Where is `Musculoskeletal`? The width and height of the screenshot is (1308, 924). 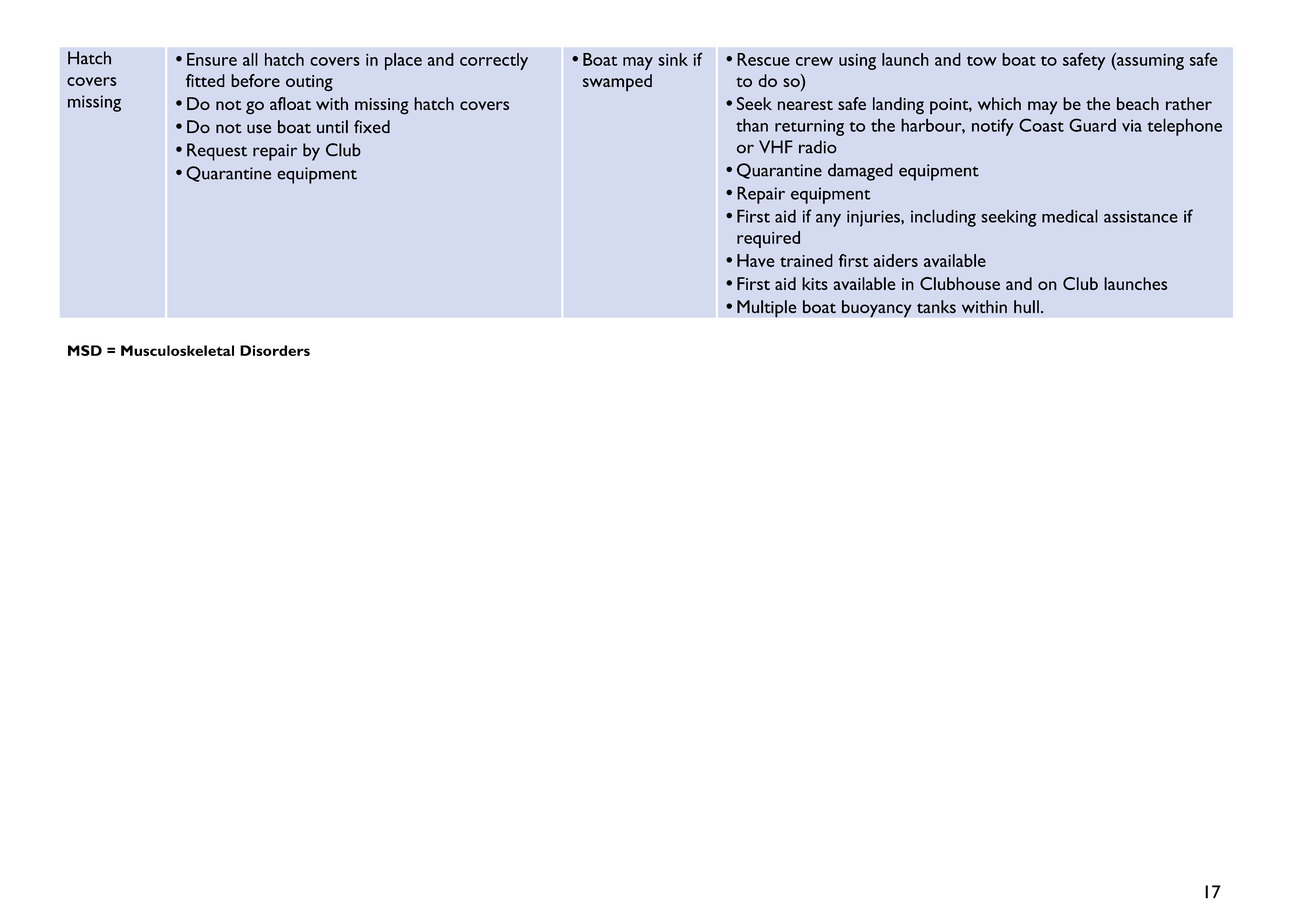 Musculoskeletal is located at coordinates (177, 350).
